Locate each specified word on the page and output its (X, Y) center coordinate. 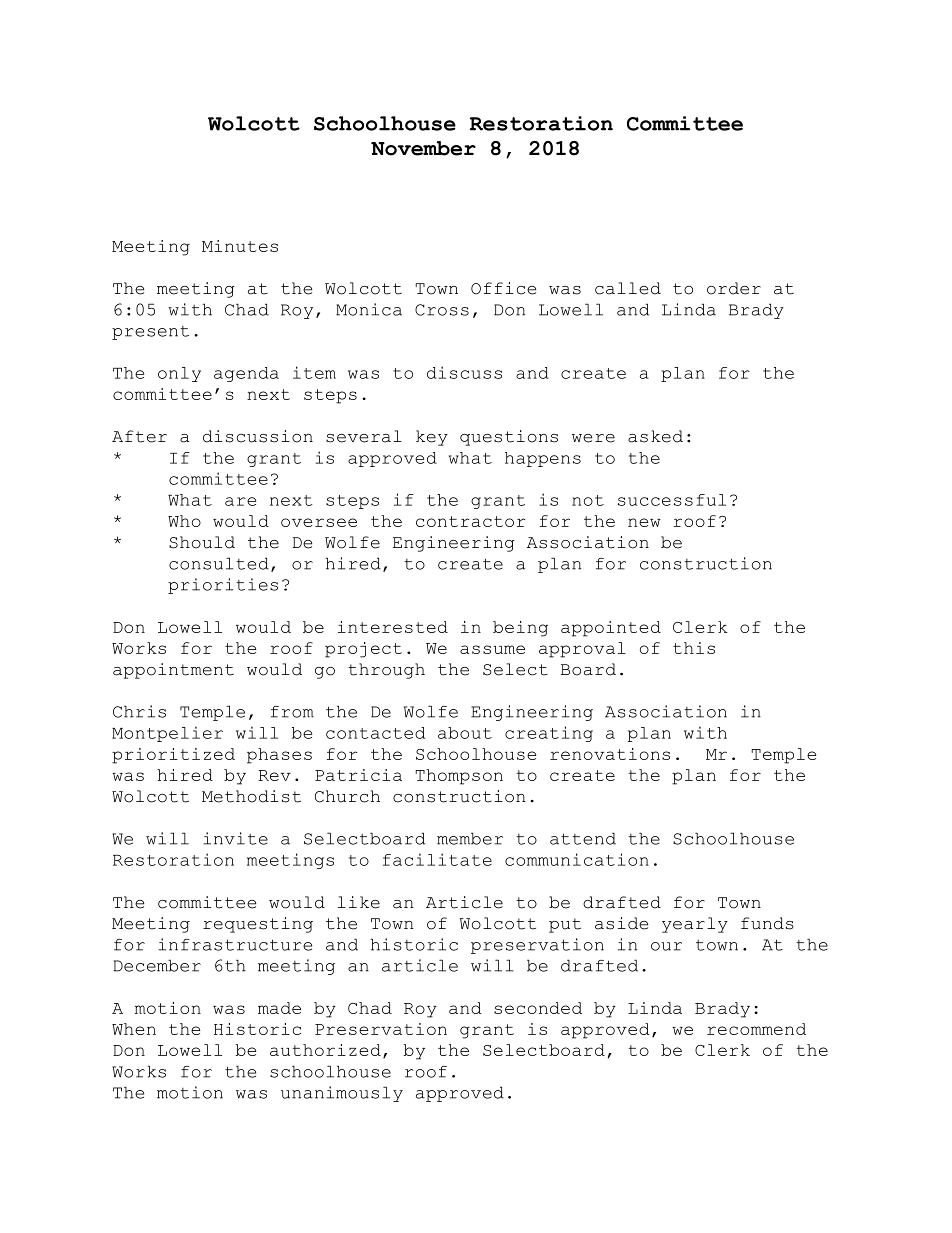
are (240, 501)
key (432, 438)
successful (672, 500)
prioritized (173, 756)
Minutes (240, 246)
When (134, 1029)
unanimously (342, 1094)
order (734, 288)
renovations (610, 754)
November (423, 148)
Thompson (459, 777)
